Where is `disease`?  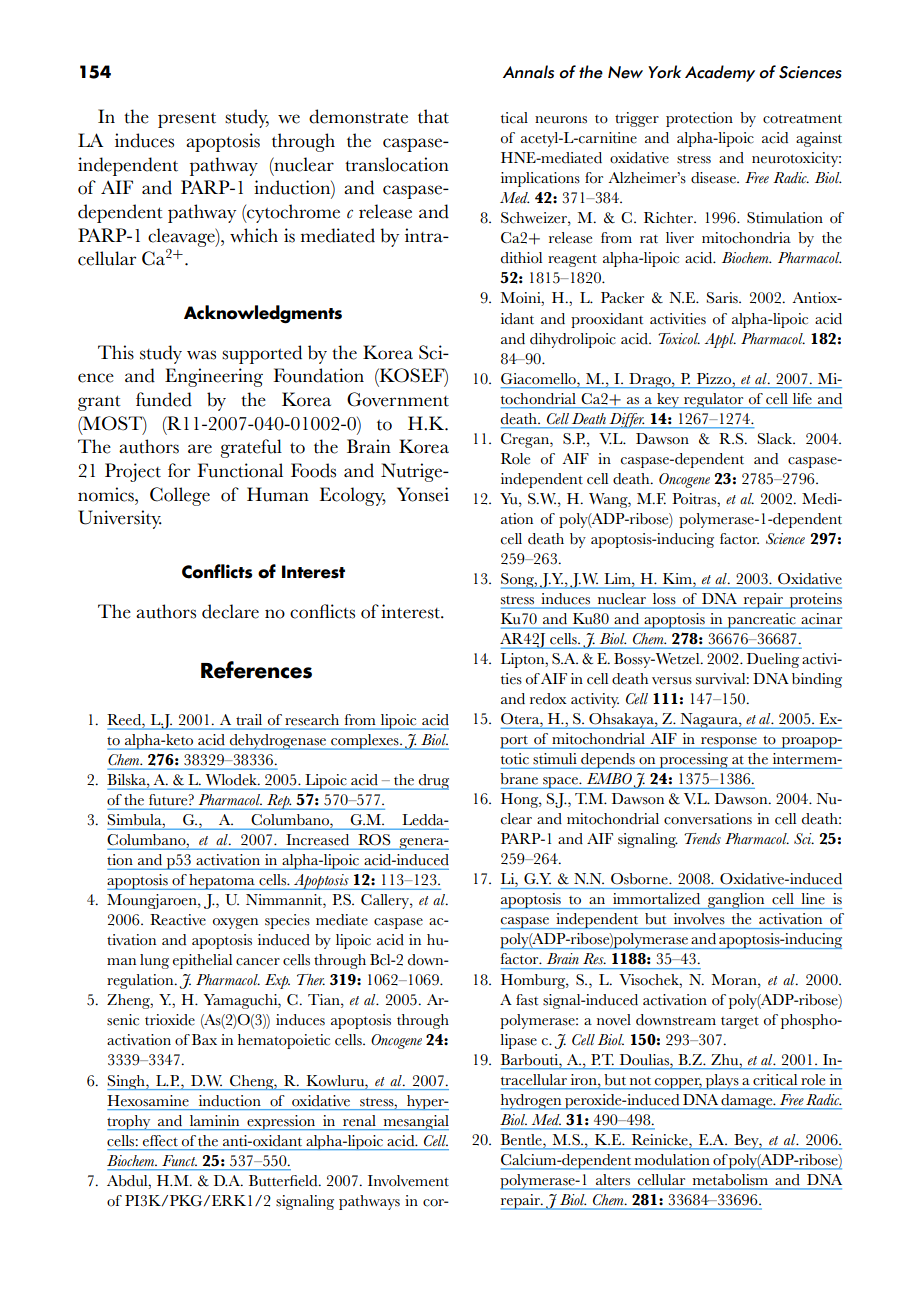
disease is located at coordinates (714, 178).
